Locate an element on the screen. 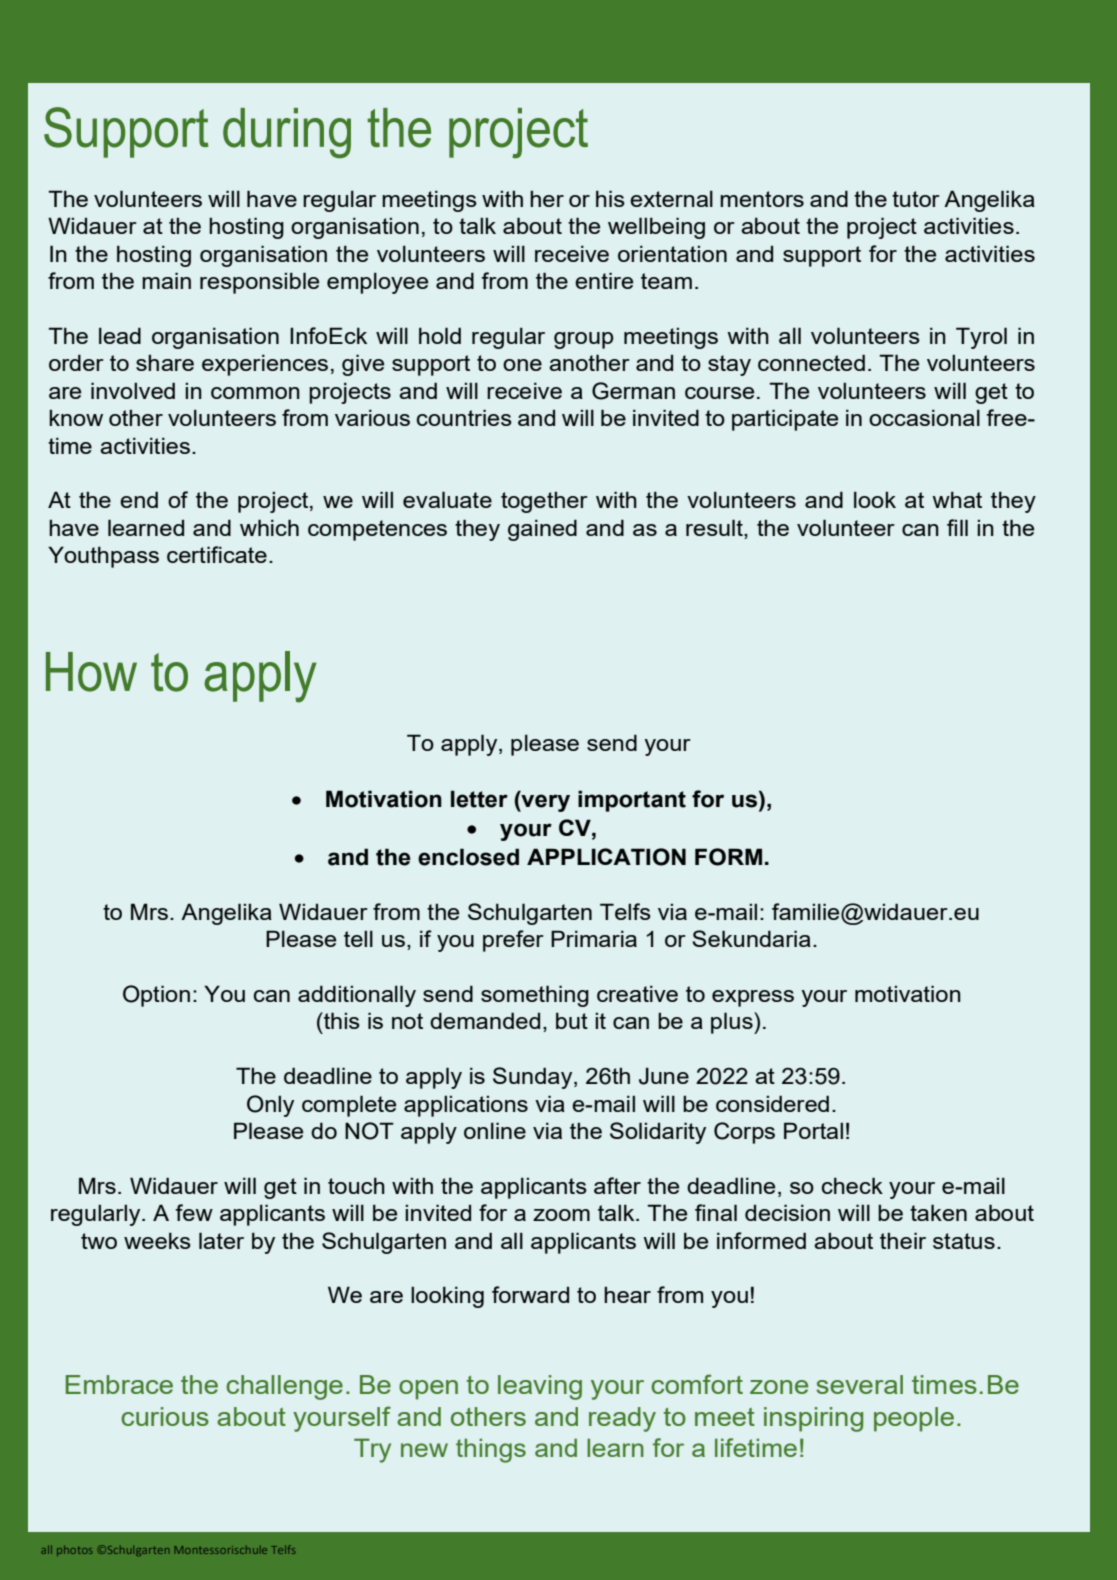  check is located at coordinates (852, 1185).
